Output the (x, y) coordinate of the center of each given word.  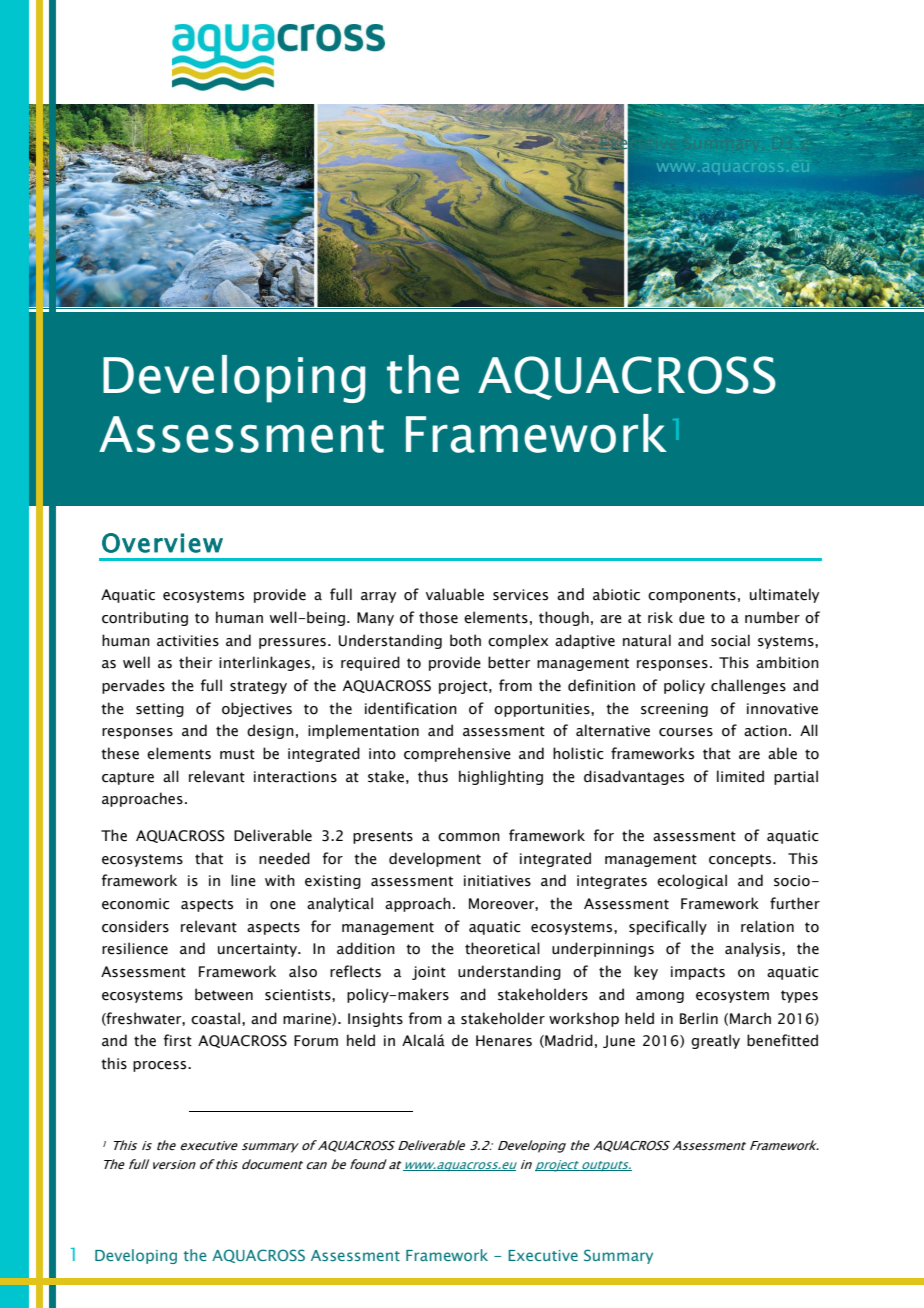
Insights (375, 1019)
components (692, 596)
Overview (162, 543)
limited (740, 776)
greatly (715, 1041)
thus (433, 776)
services (520, 595)
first (178, 1040)
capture (128, 778)
